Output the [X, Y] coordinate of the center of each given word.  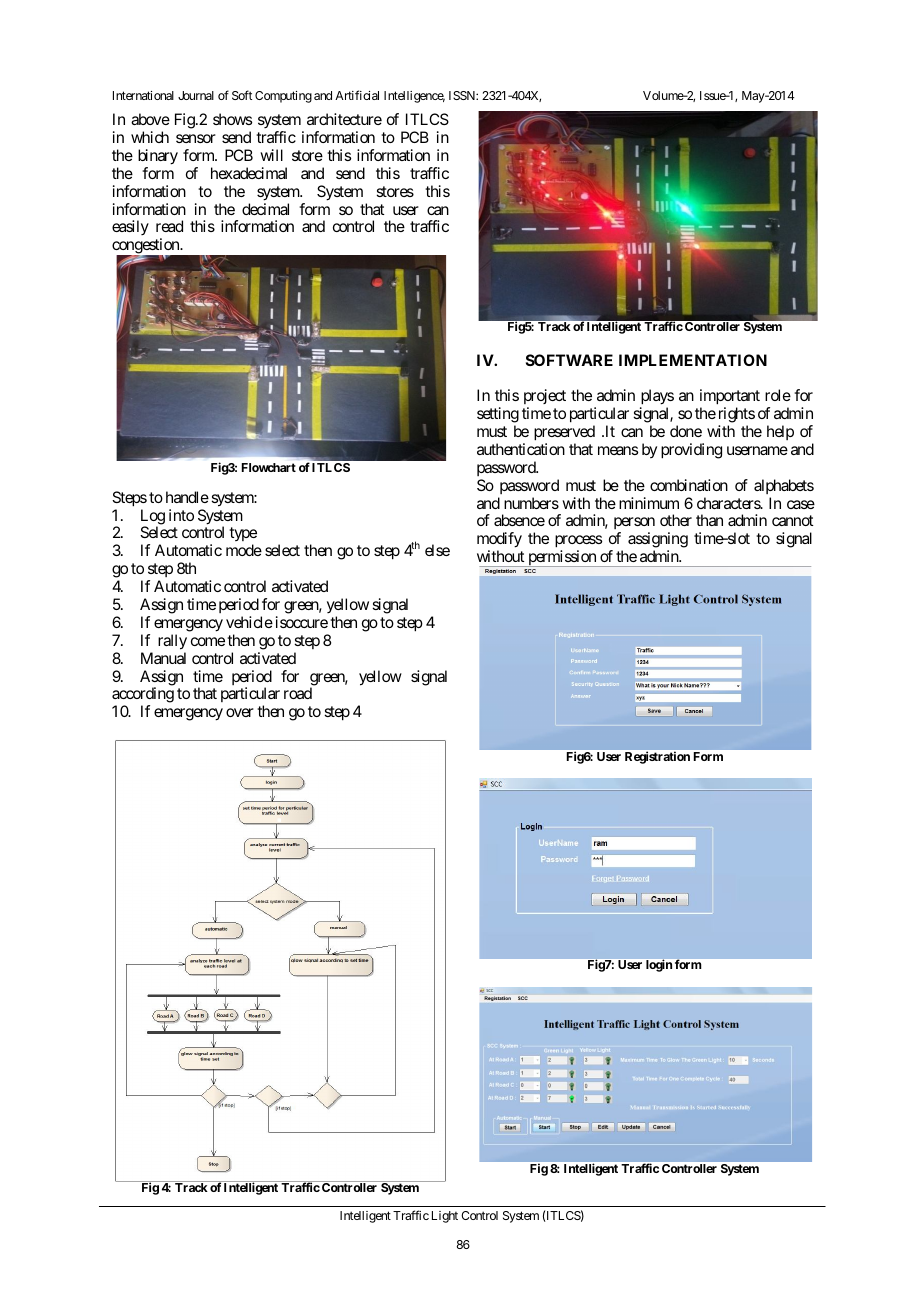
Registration [657, 758]
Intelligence [414, 97]
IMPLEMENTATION [693, 360]
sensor [196, 138]
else [437, 550]
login [659, 965]
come [208, 641]
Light [445, 1217]
